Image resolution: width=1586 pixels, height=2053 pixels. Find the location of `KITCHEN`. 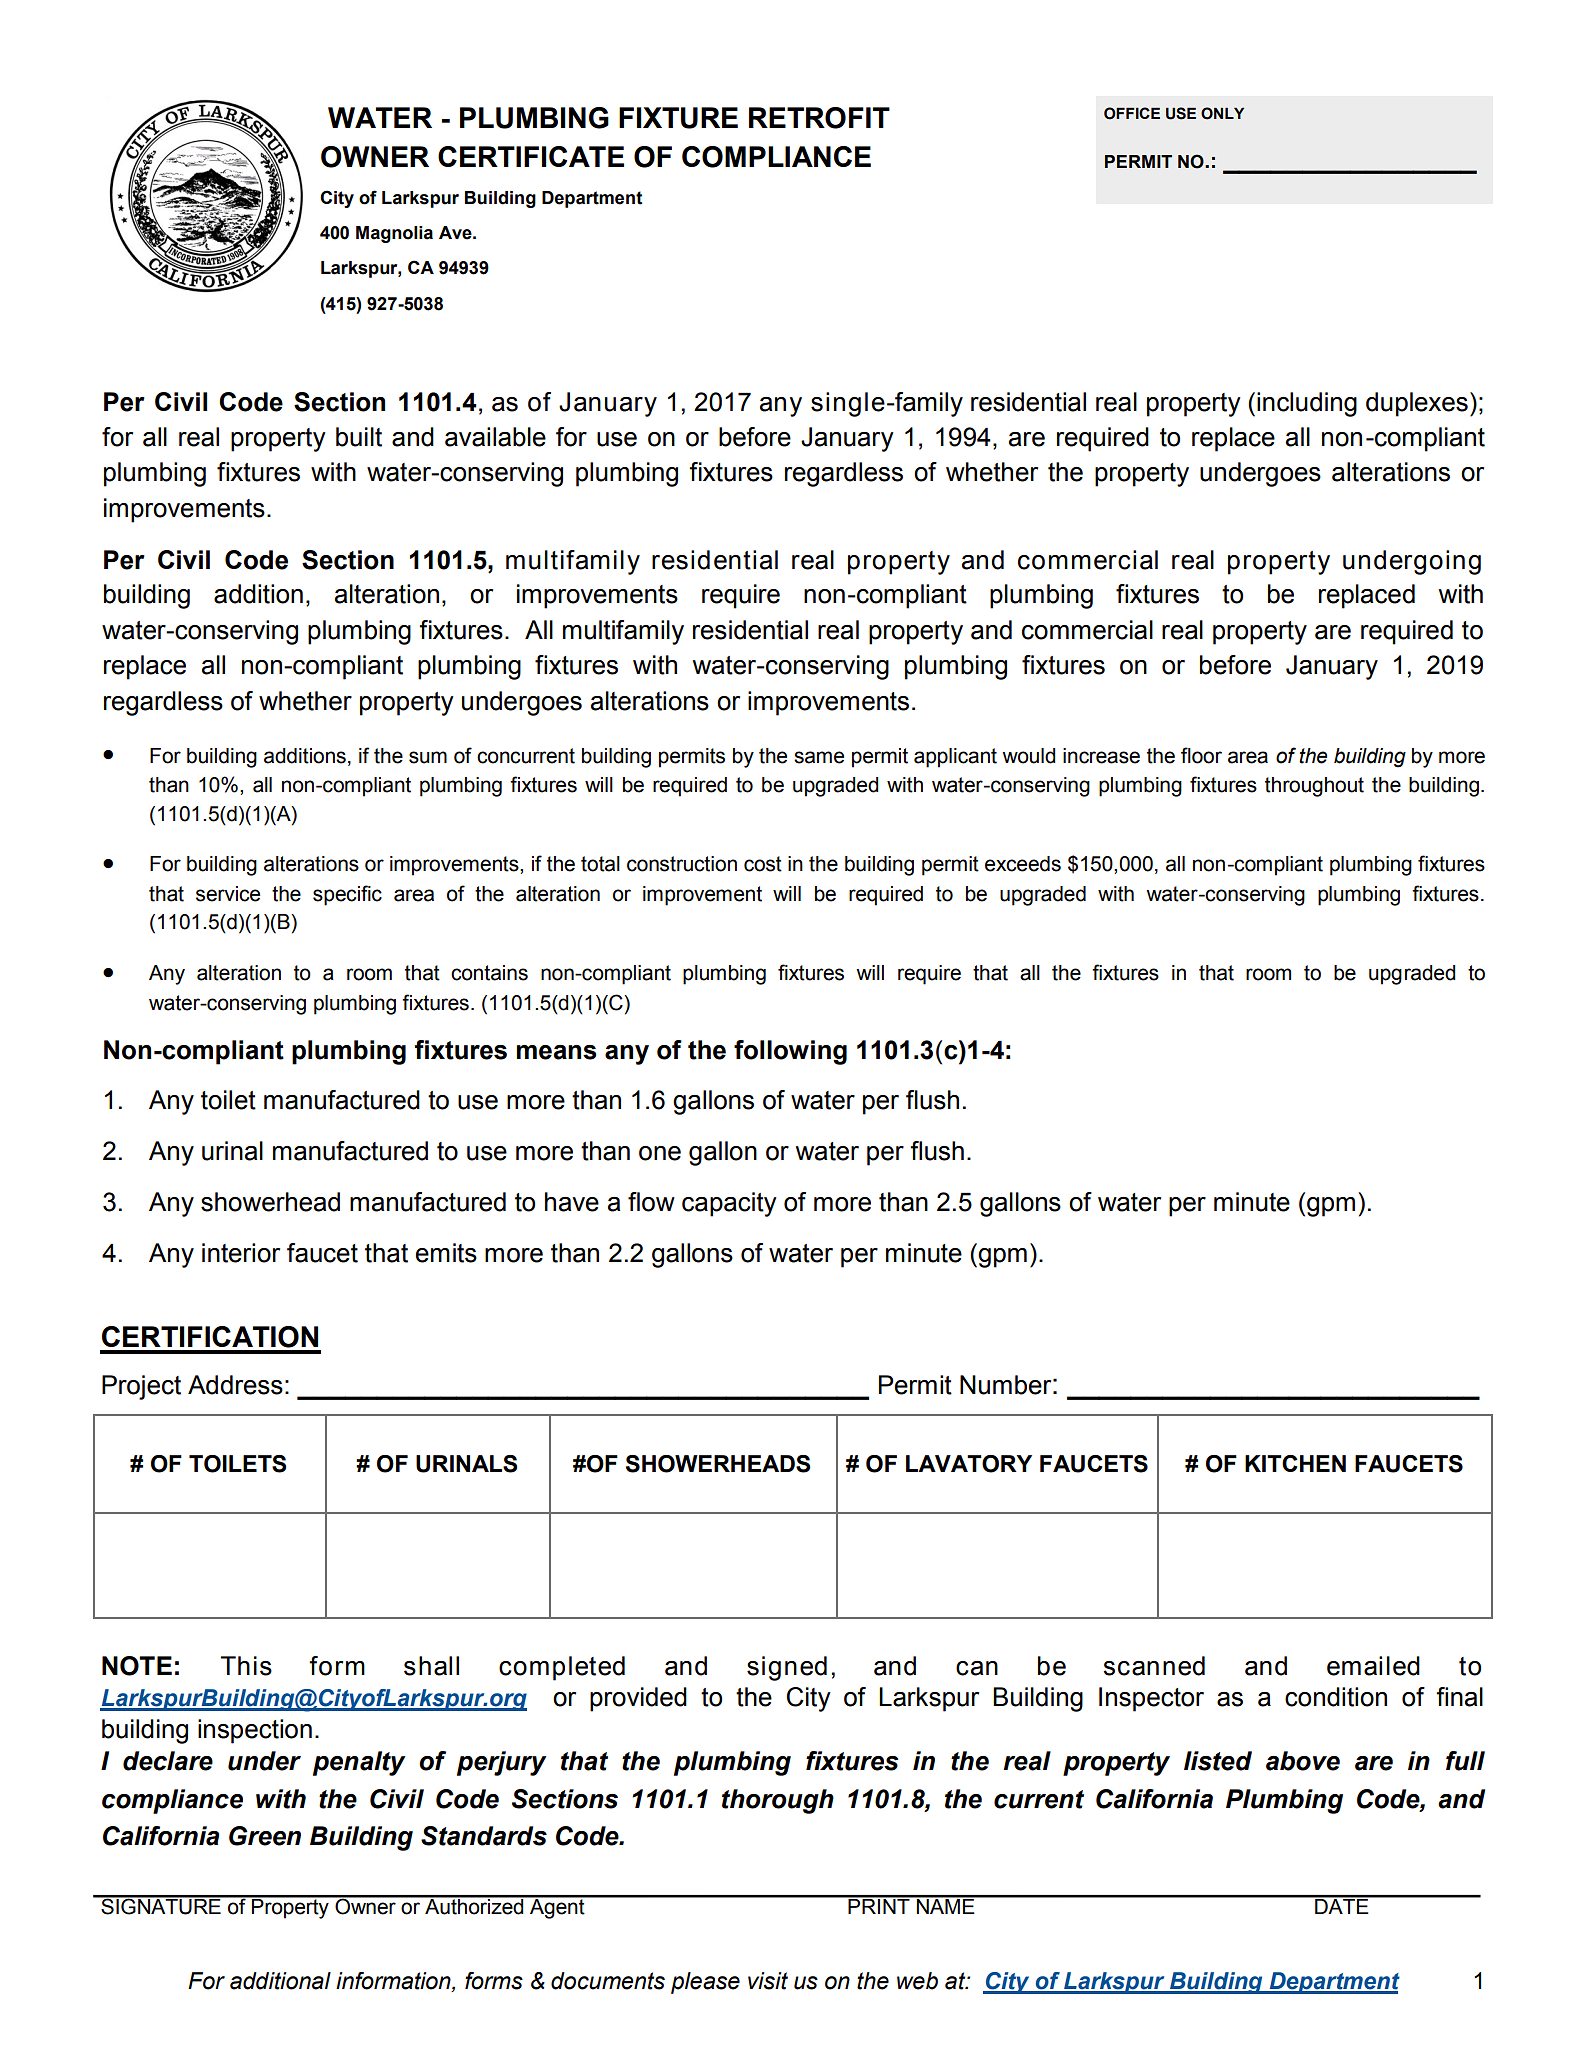

KITCHEN is located at coordinates (1295, 1463).
